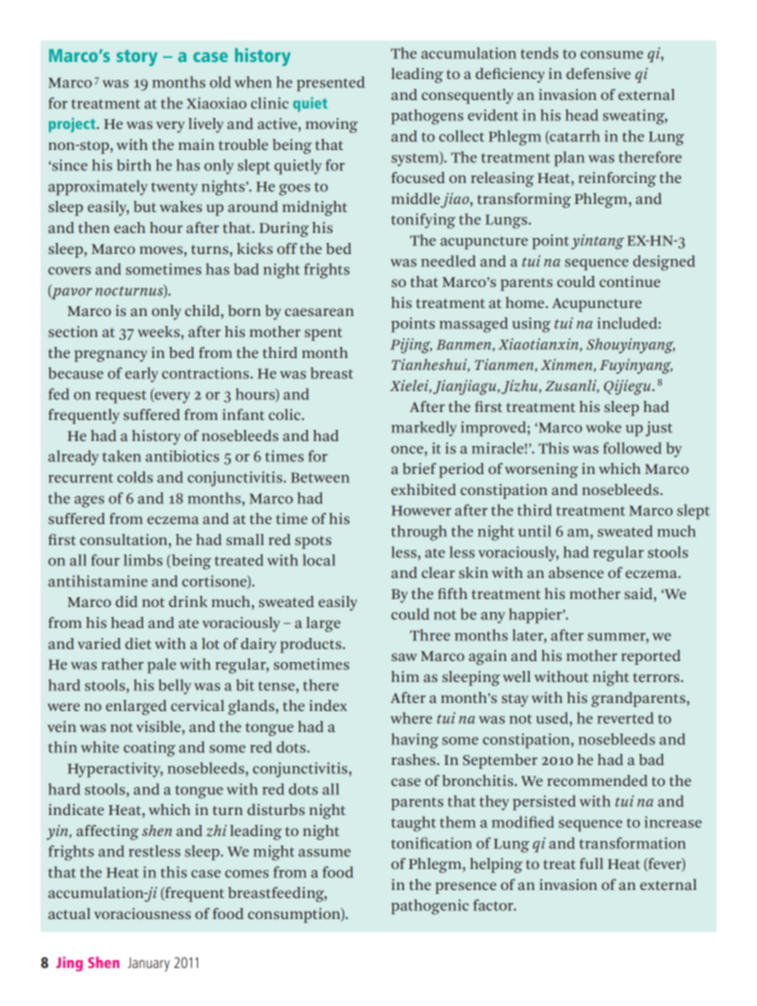  I want to click on continue, so click(629, 281).
